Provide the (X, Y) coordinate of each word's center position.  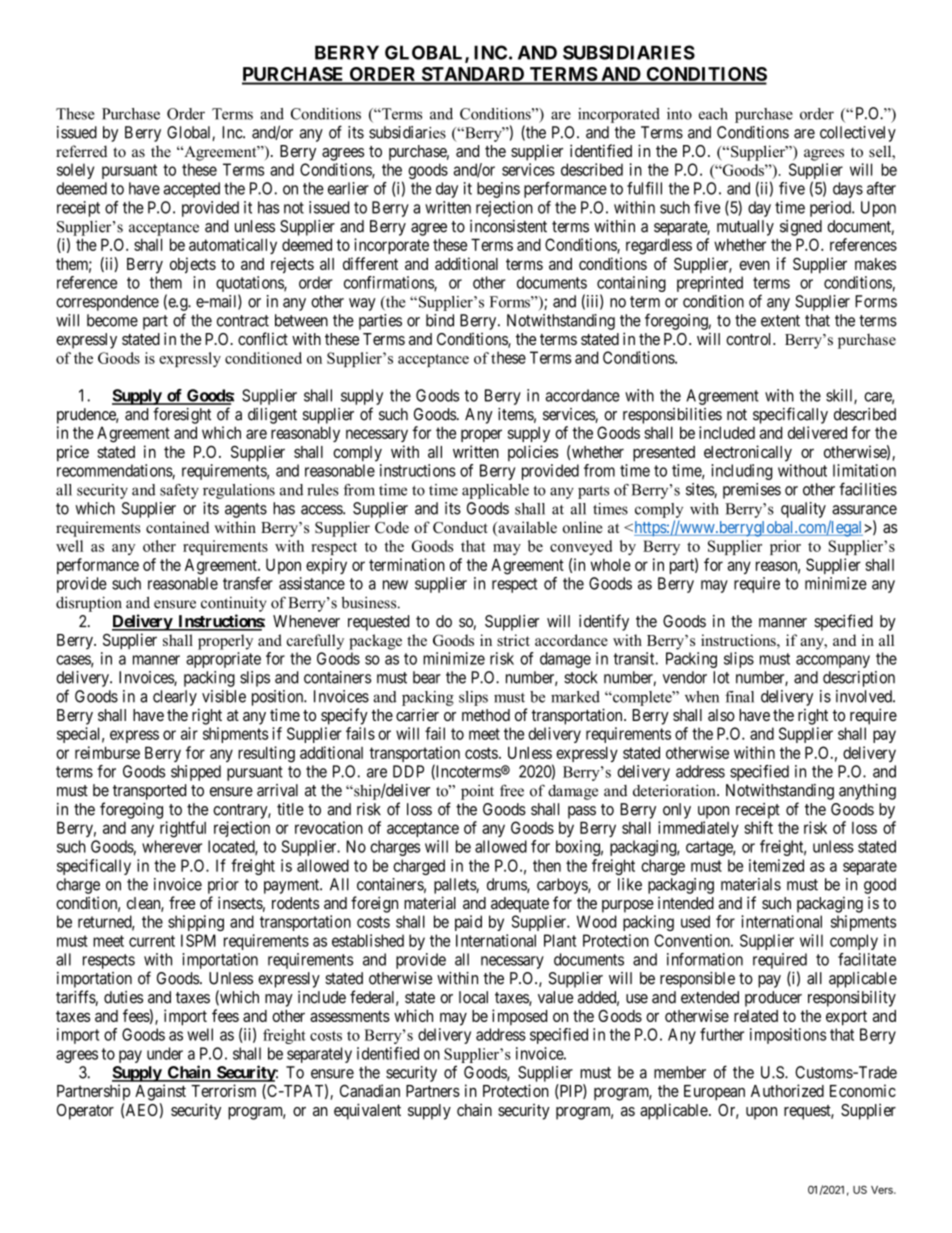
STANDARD (473, 75)
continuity (233, 604)
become (112, 320)
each (713, 114)
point (477, 792)
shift (758, 827)
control (750, 339)
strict (513, 640)
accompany (833, 661)
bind (440, 320)
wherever (172, 846)
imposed (519, 1017)
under (165, 1053)
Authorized (787, 1090)
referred (81, 151)
